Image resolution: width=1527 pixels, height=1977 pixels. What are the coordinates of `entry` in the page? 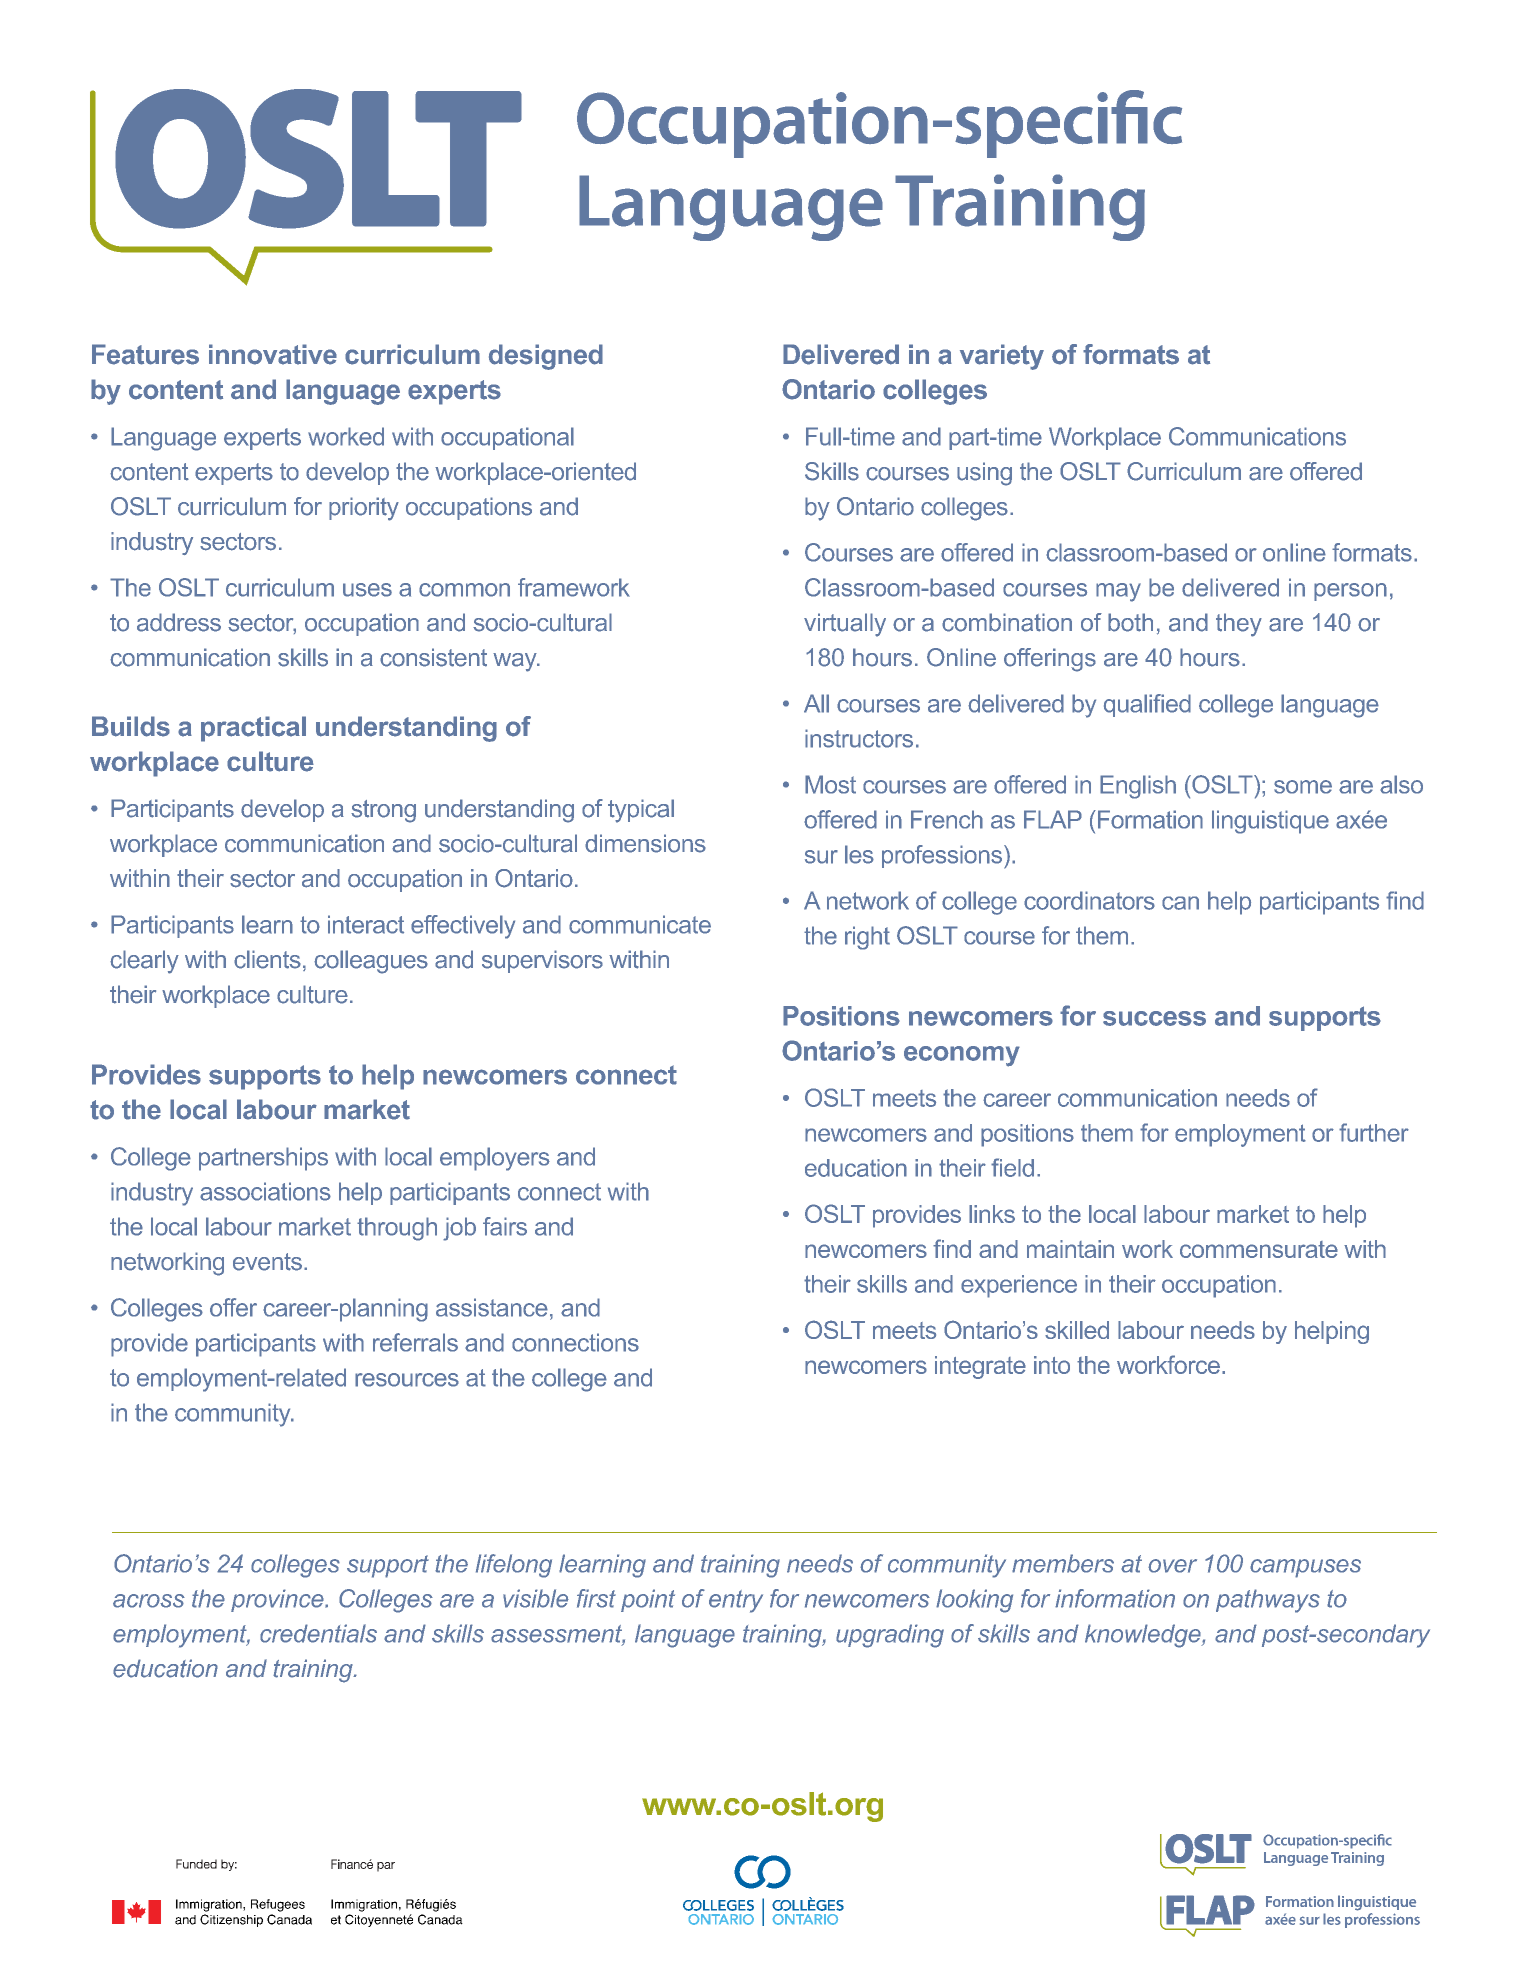 It's located at (736, 1601).
